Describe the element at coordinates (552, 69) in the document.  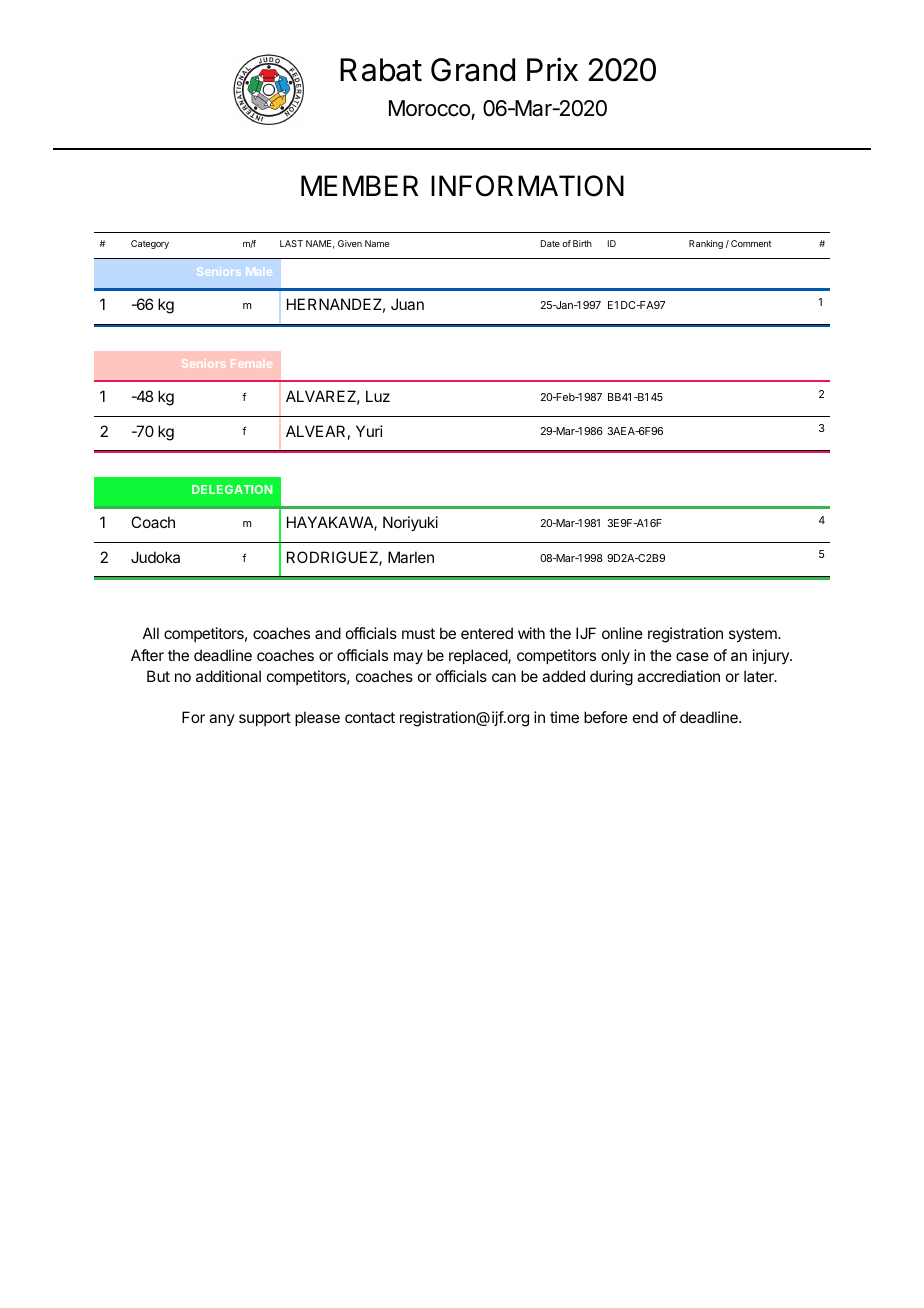
I see `Prix` at that location.
